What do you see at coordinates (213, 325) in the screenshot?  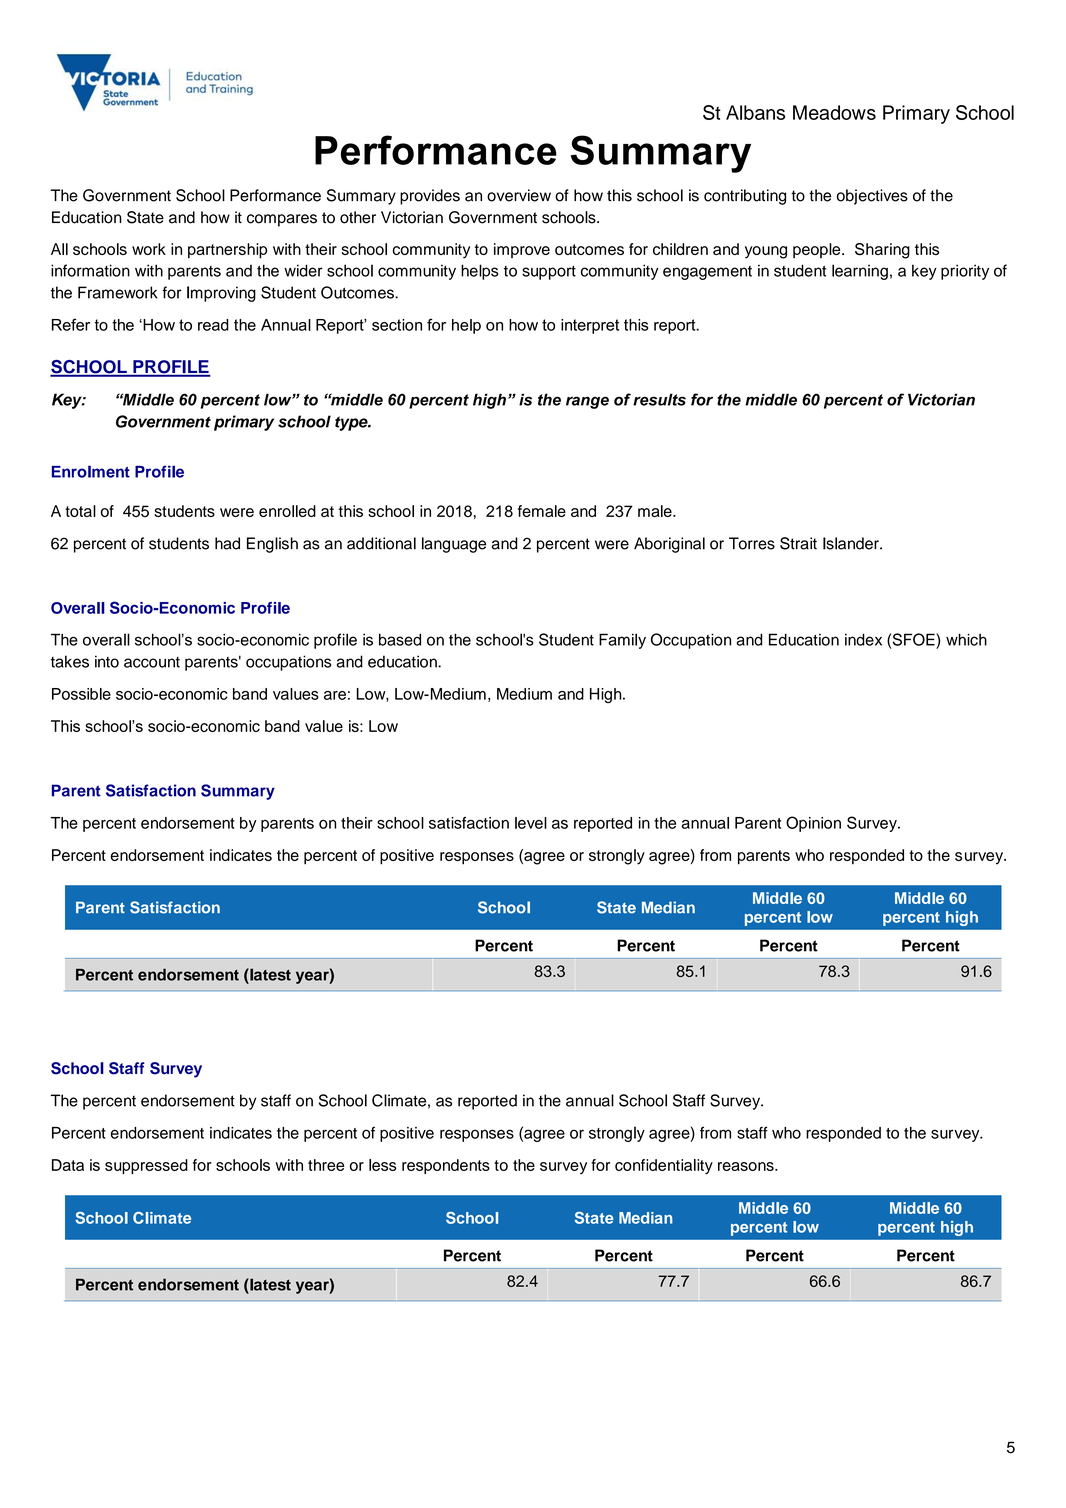 I see `read` at bounding box center [213, 325].
